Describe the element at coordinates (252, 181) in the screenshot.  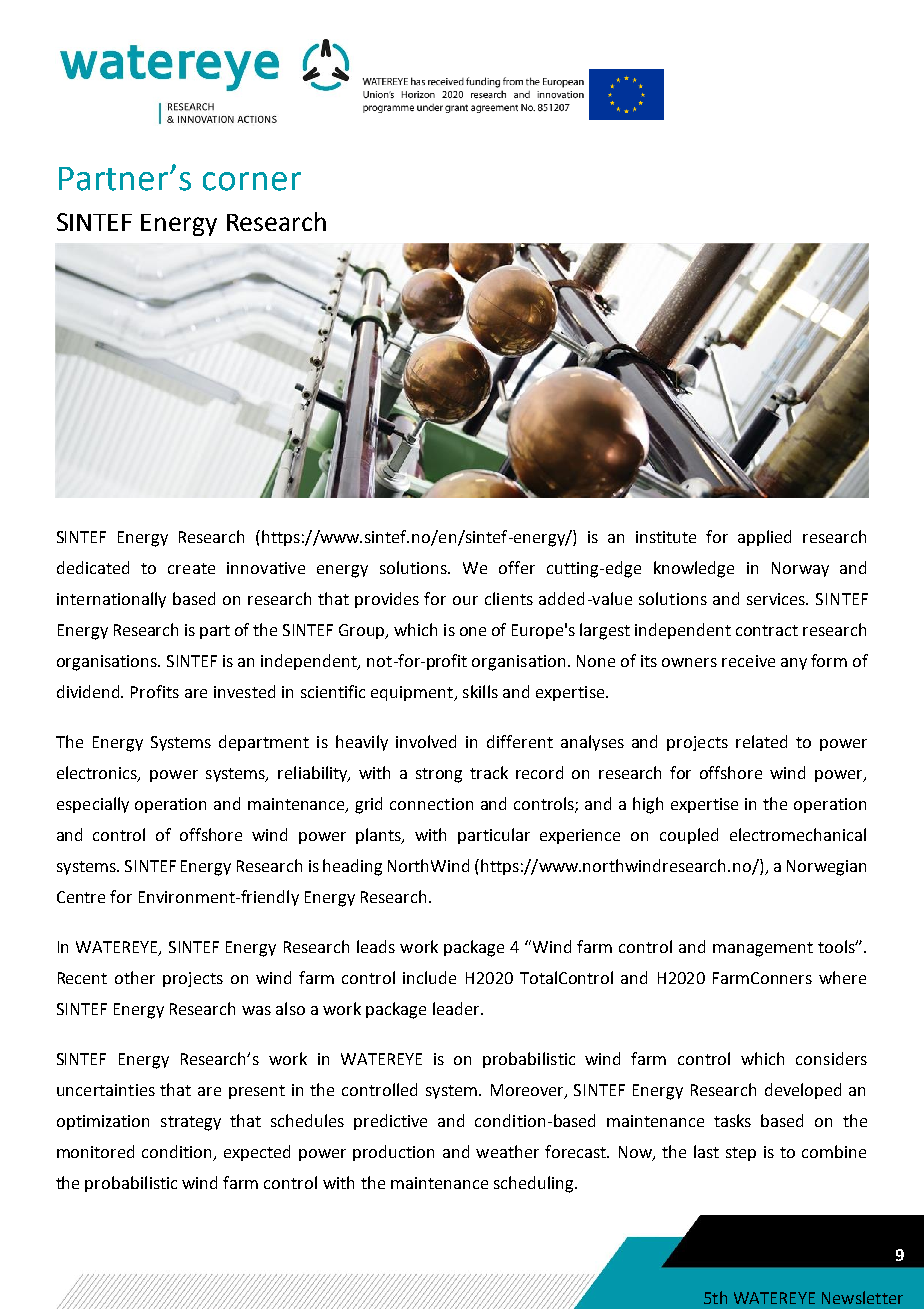
I see `corner` at that location.
